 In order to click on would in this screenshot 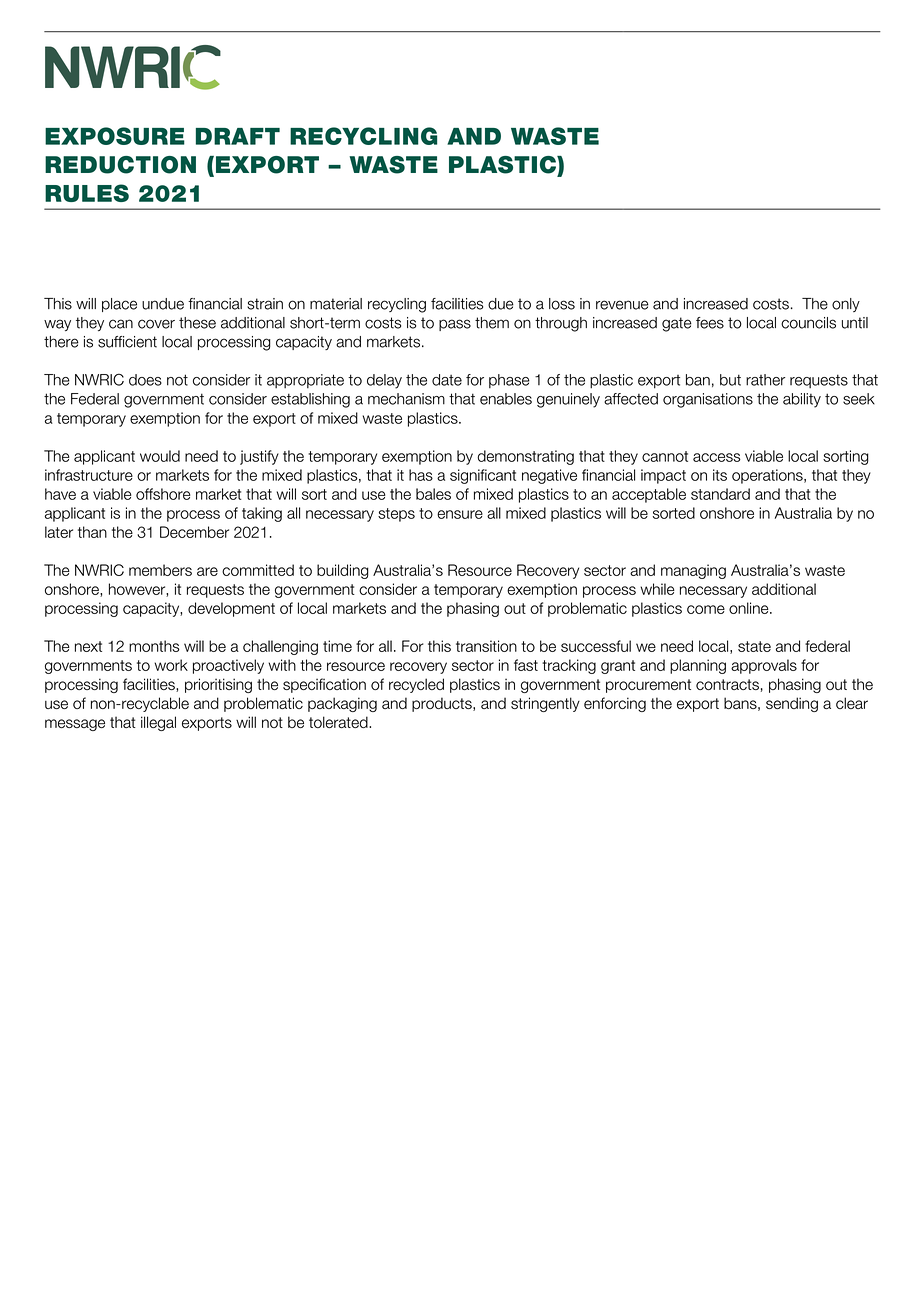, I will do `click(160, 456)`.
